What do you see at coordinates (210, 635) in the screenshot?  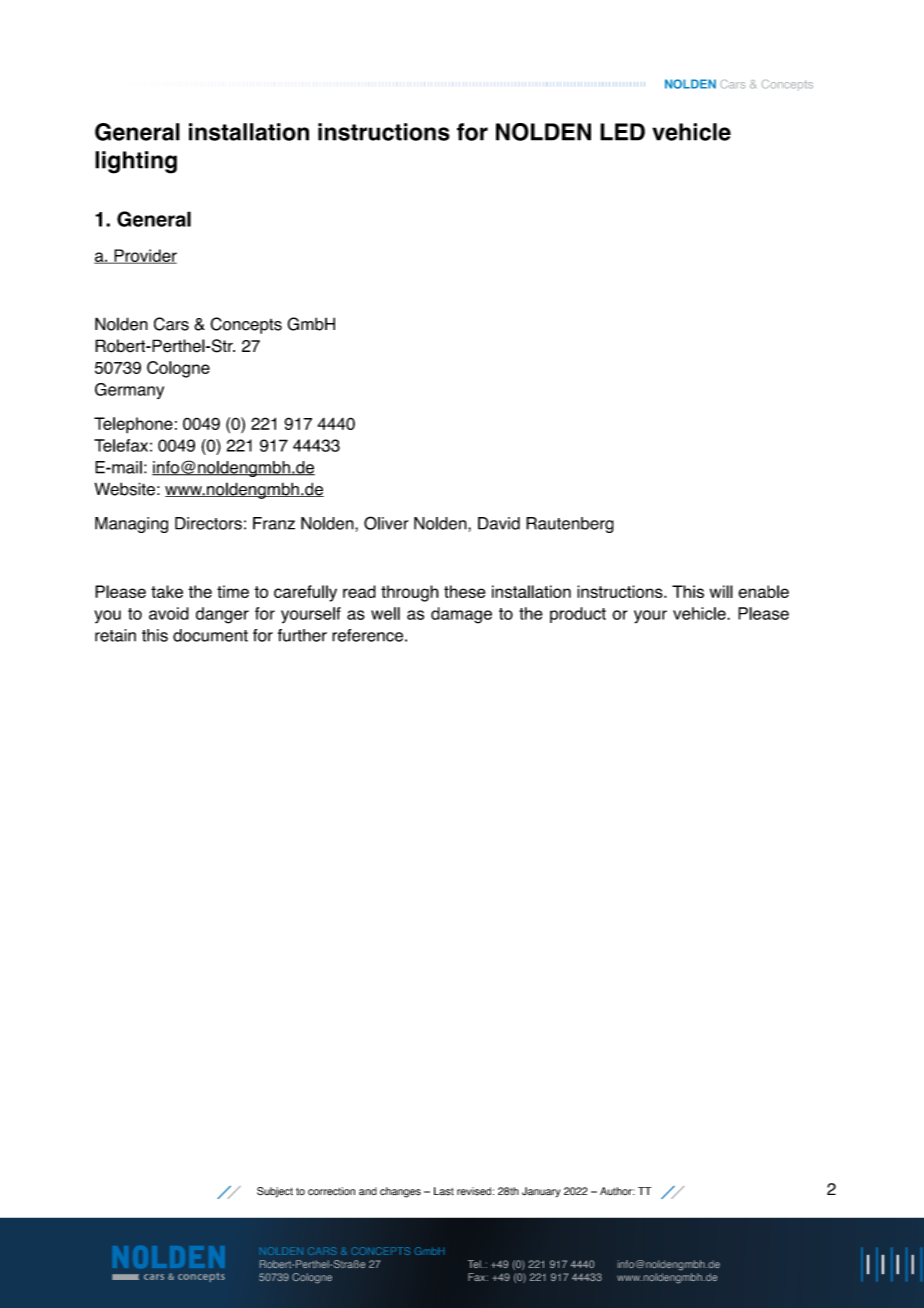 I see `document` at bounding box center [210, 635].
